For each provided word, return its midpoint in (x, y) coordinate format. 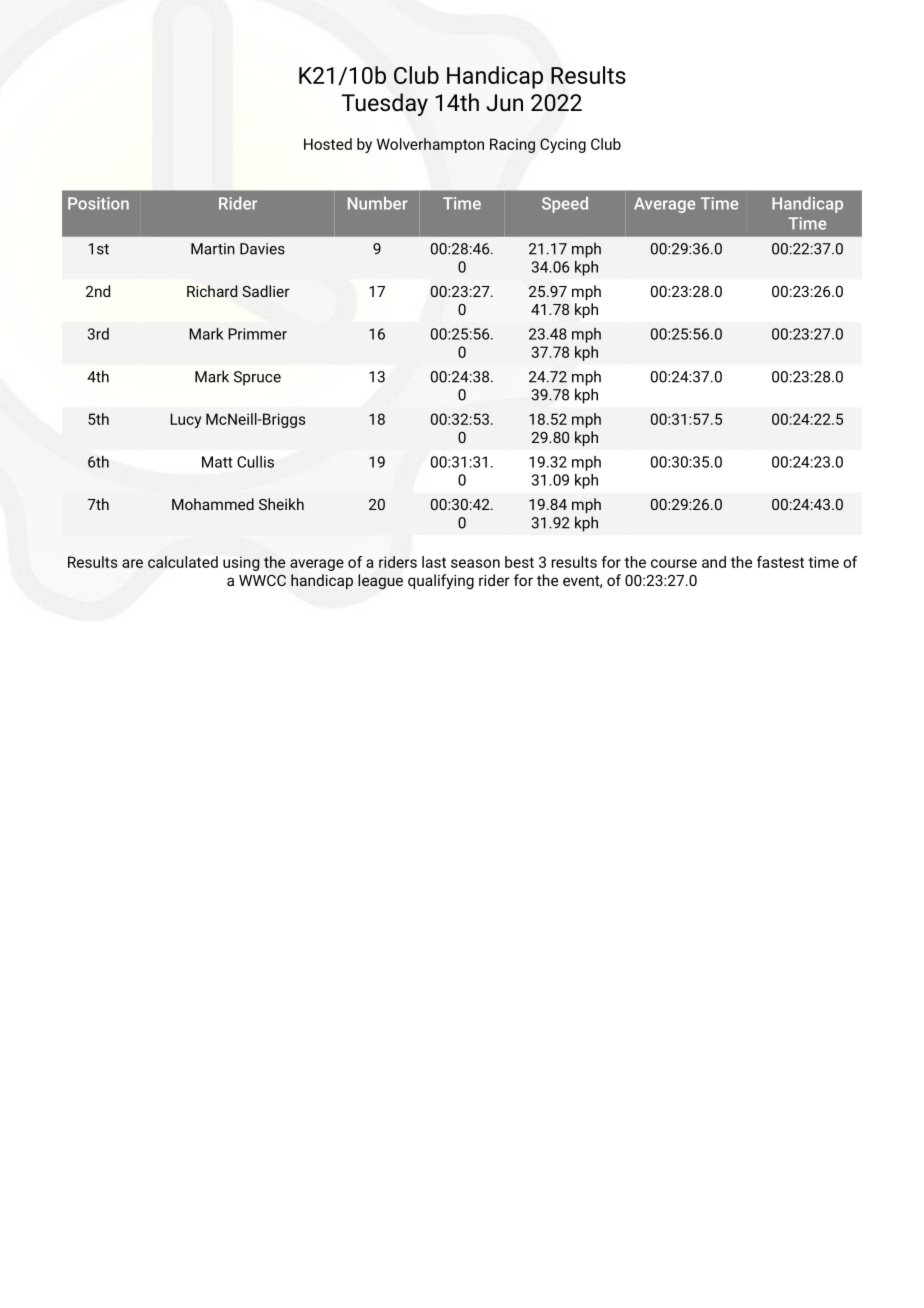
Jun (504, 103)
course (674, 563)
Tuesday (385, 104)
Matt (217, 462)
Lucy (185, 420)
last (434, 562)
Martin (213, 249)
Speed (565, 205)
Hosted (328, 144)
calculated (183, 562)
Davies (262, 249)
